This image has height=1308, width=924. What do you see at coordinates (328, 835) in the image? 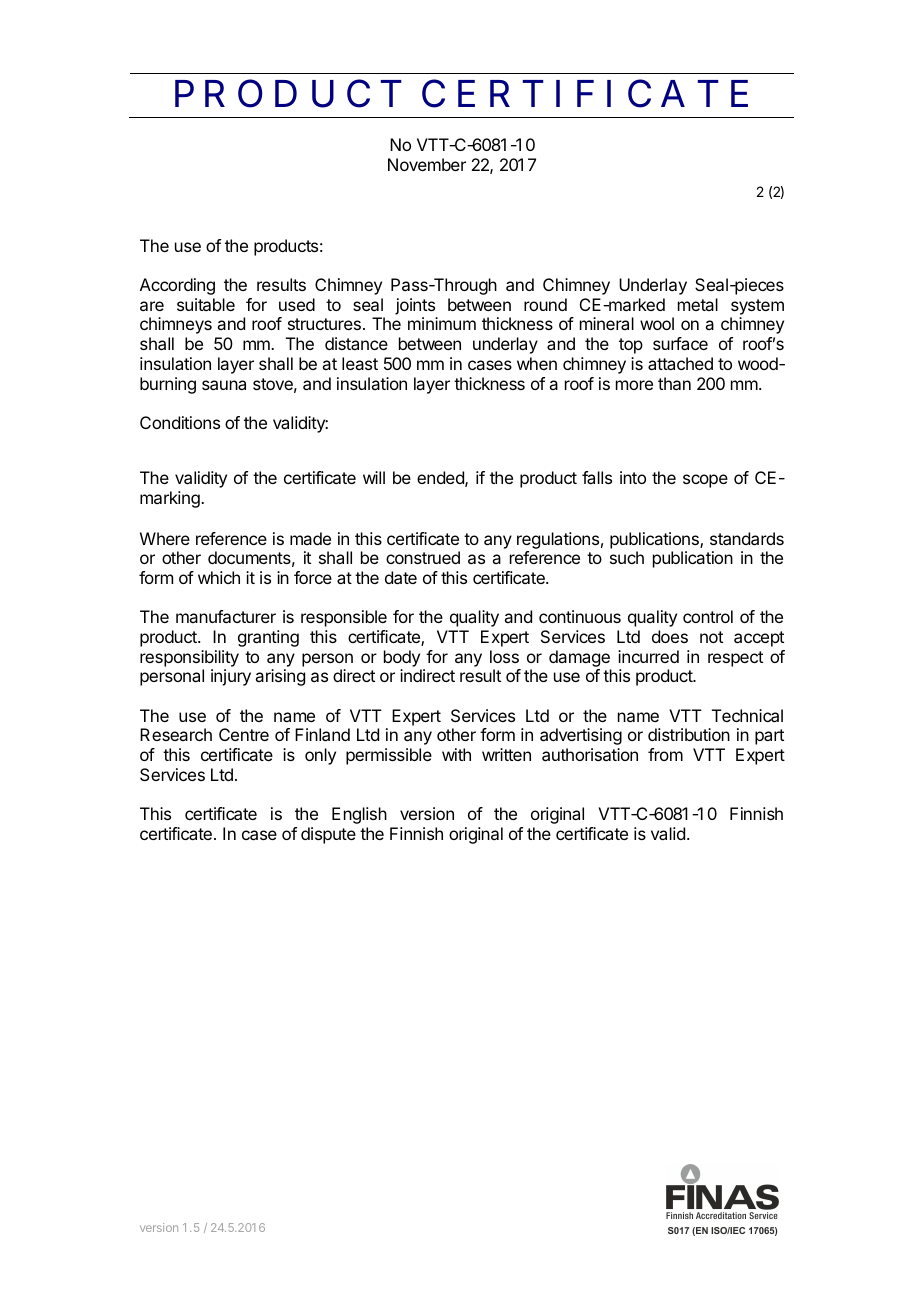
I see `dispute` at bounding box center [328, 835].
